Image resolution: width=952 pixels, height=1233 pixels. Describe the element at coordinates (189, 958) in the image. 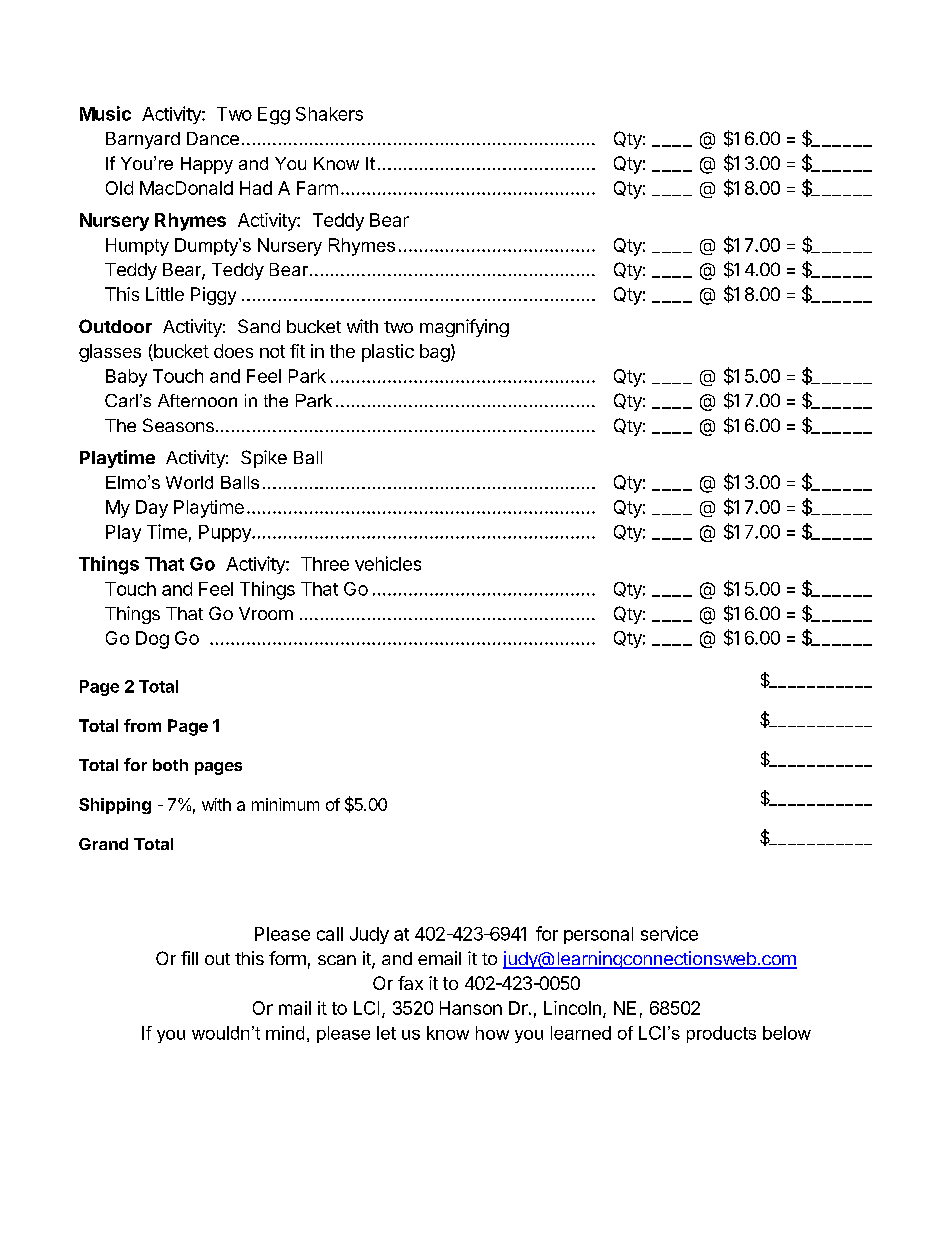

I see `fill` at that location.
